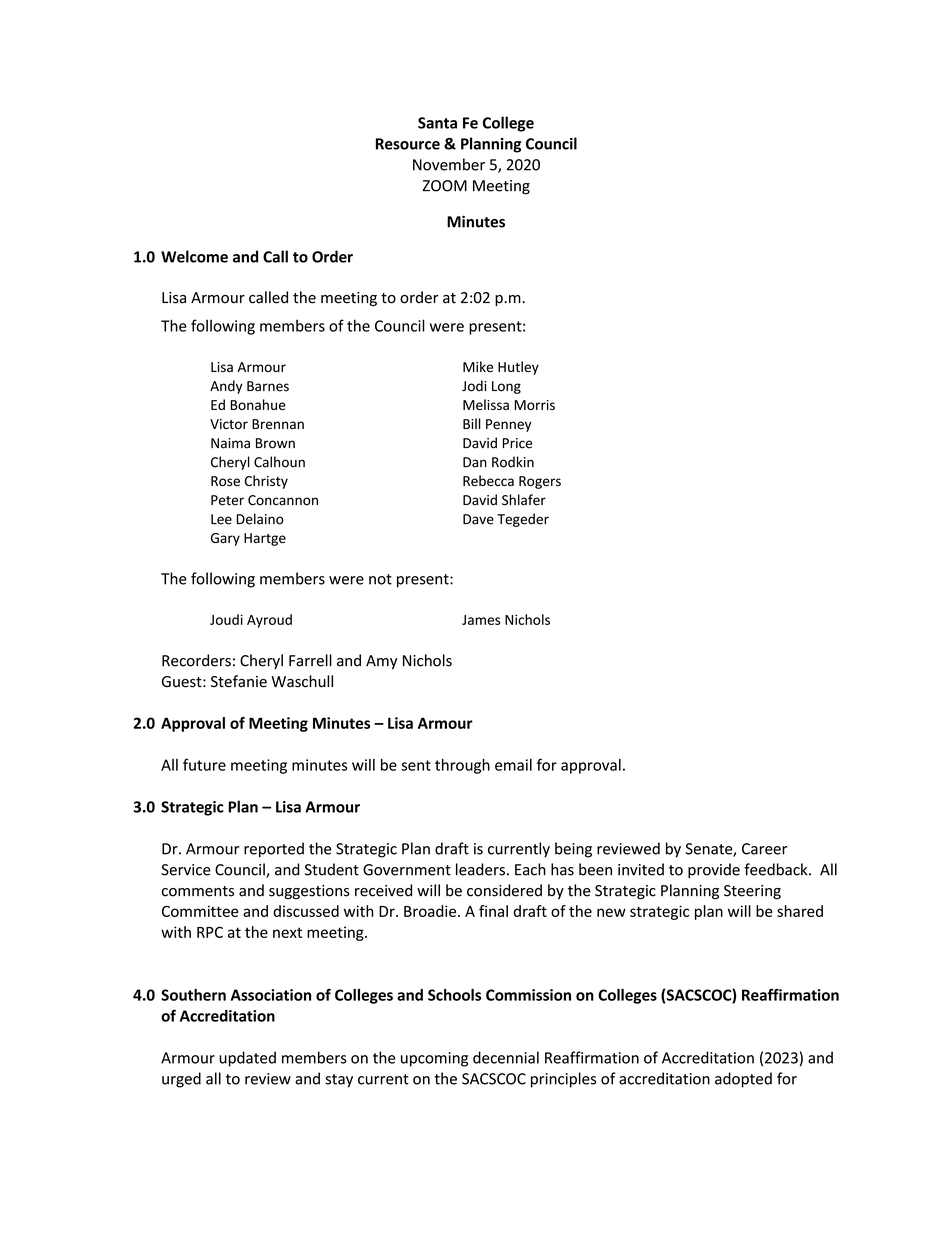 The width and height of the image is (952, 1233). What do you see at coordinates (194, 256) in the image?
I see `Welcome` at bounding box center [194, 256].
